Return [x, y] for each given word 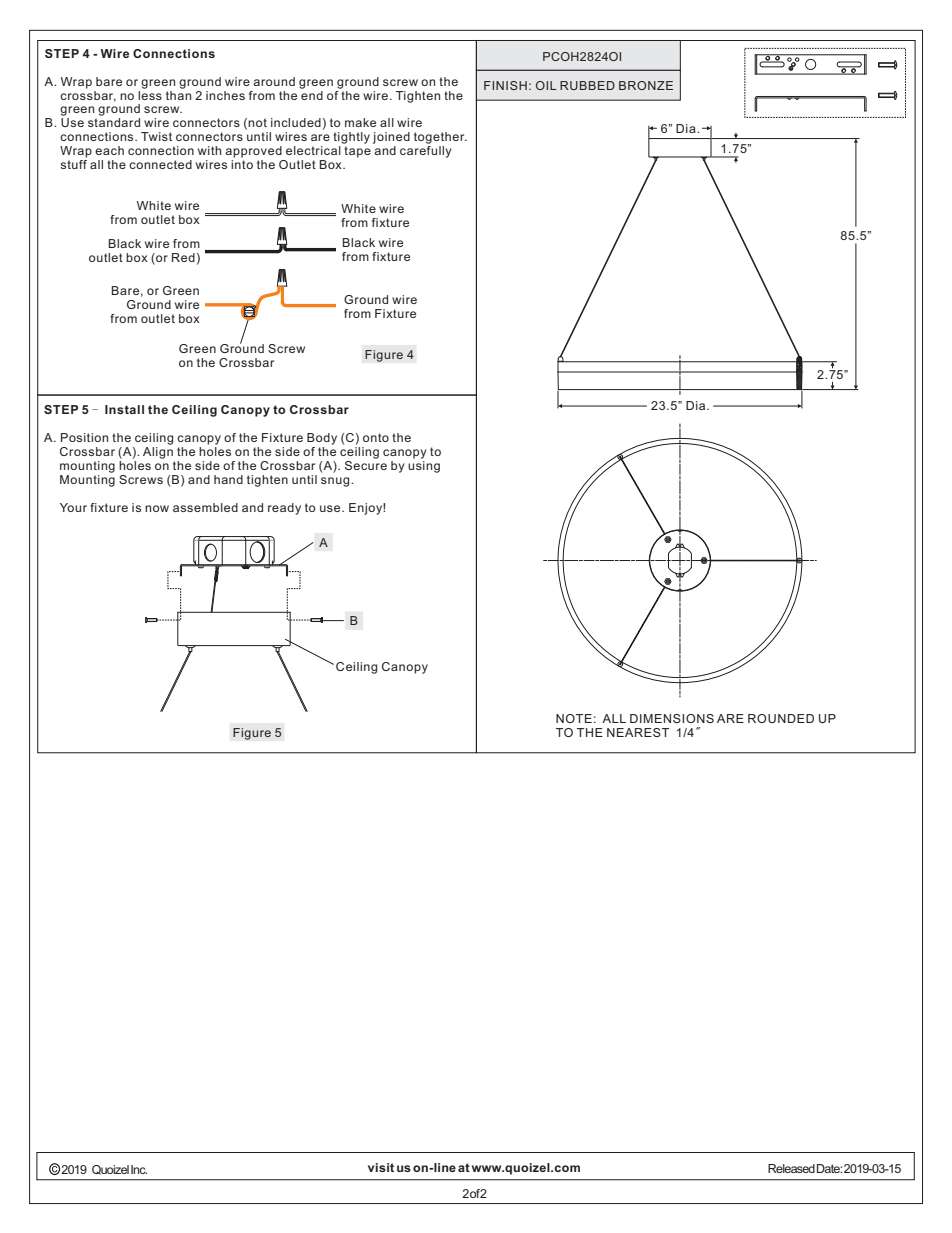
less [150, 94]
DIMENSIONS [672, 718]
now [157, 508]
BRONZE [646, 85]
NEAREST [638, 732]
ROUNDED [781, 718]
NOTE [574, 718]
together [440, 138]
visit [381, 1167]
